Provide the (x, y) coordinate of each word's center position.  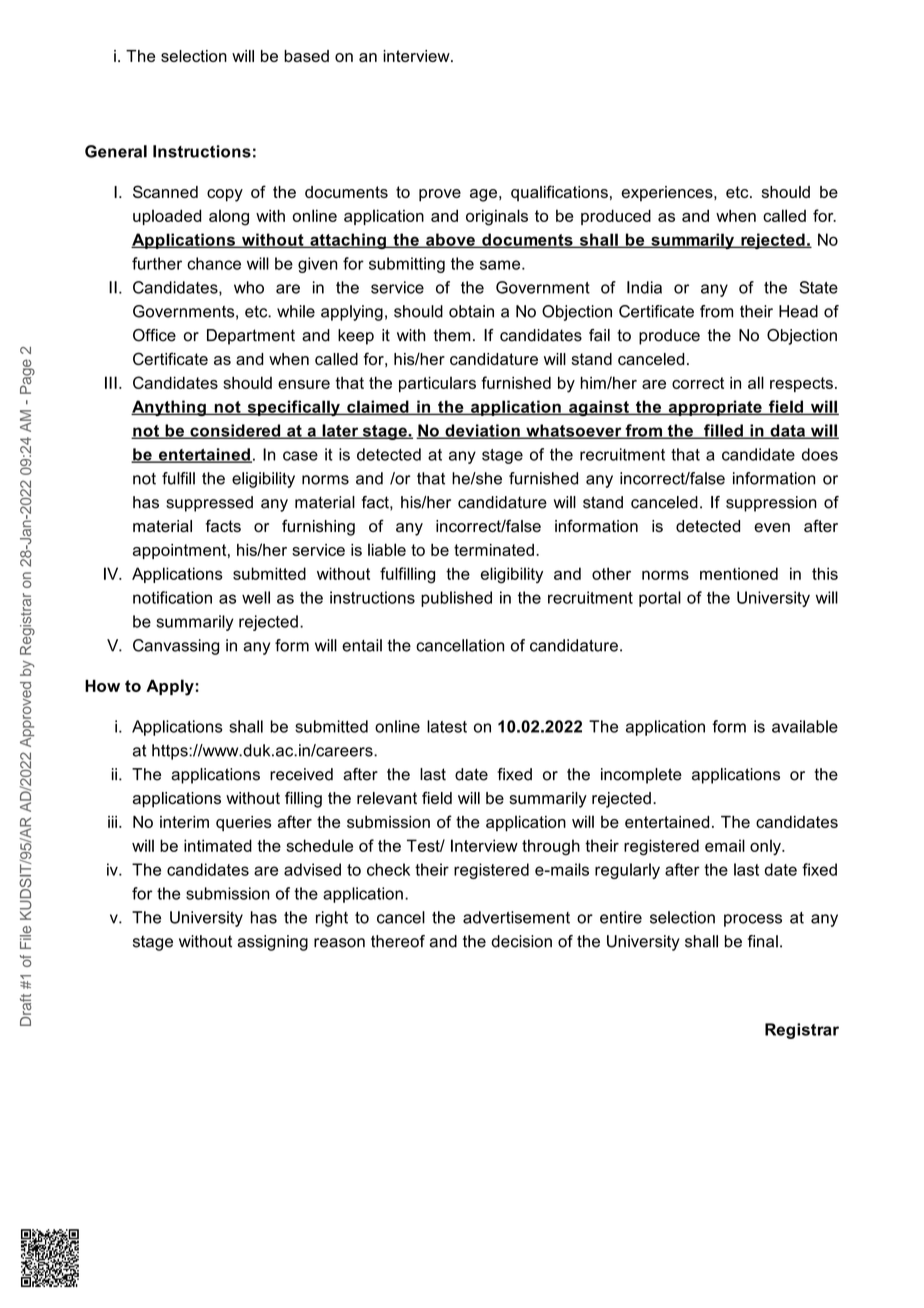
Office (154, 335)
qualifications (559, 193)
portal (660, 599)
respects (801, 384)
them (452, 335)
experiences (668, 194)
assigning (273, 943)
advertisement (516, 917)
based (306, 56)
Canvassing (176, 647)
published (456, 599)
